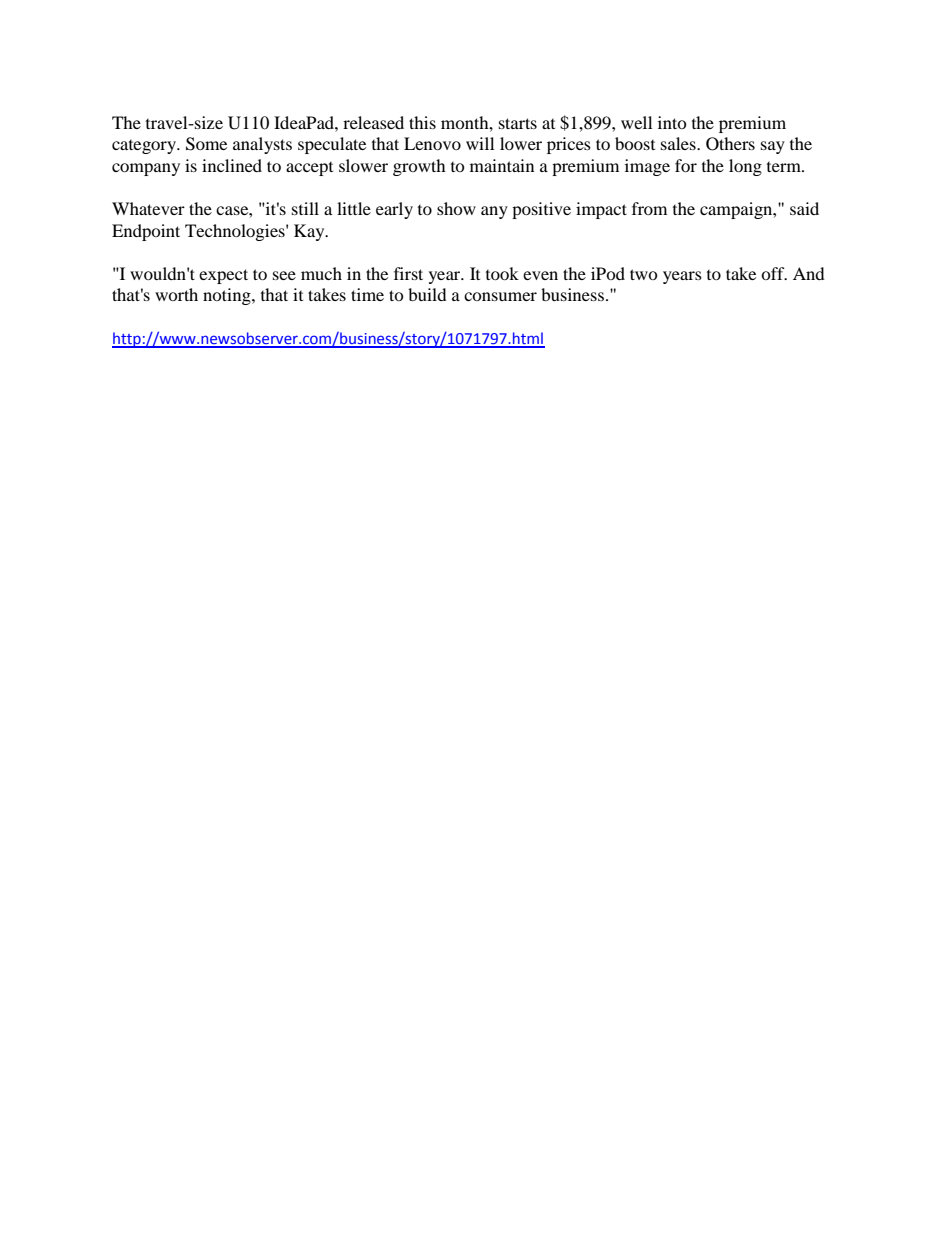 This screenshot has width=952, height=1233. I want to click on from, so click(649, 208).
